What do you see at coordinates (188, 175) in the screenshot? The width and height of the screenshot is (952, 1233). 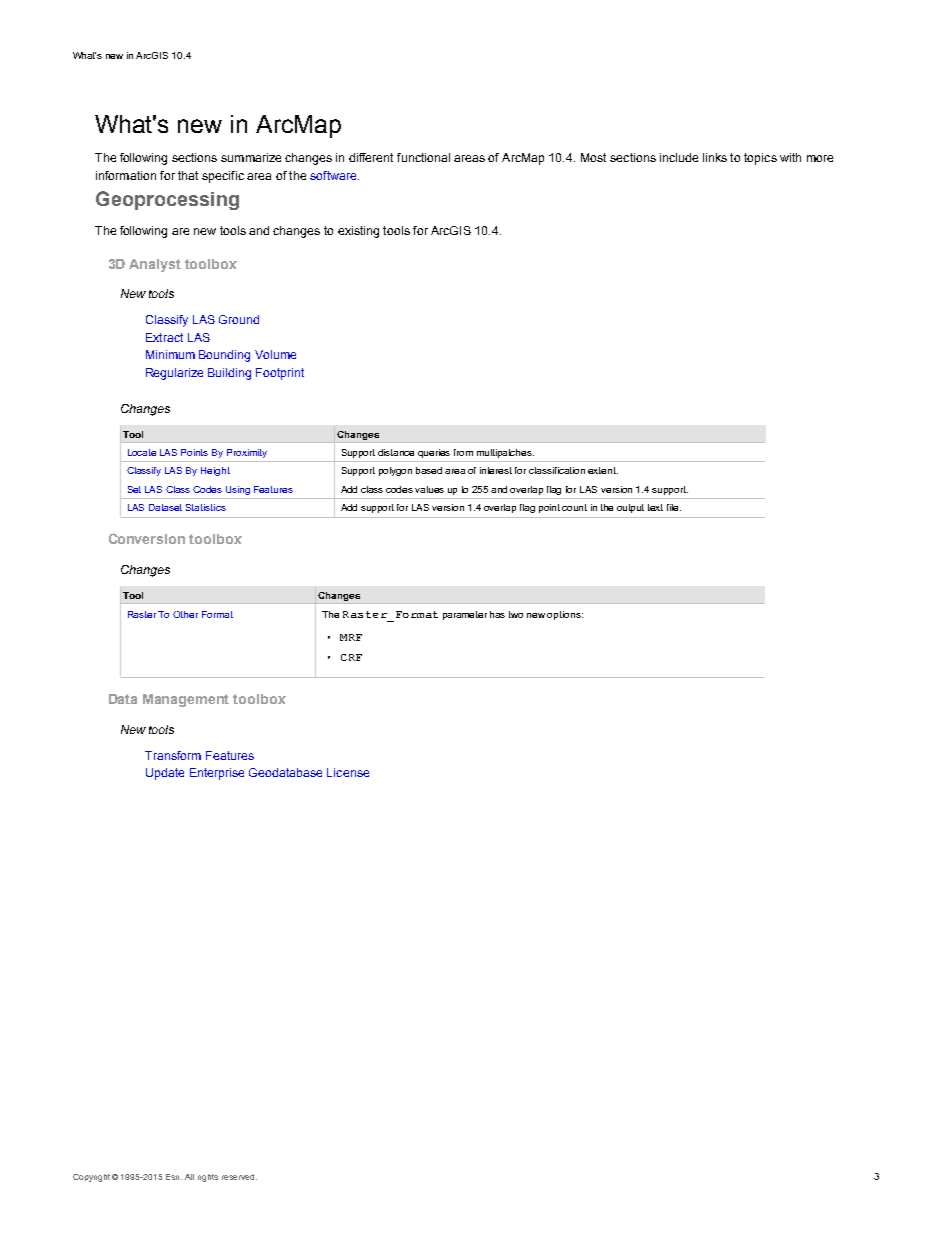 I see `that` at bounding box center [188, 175].
